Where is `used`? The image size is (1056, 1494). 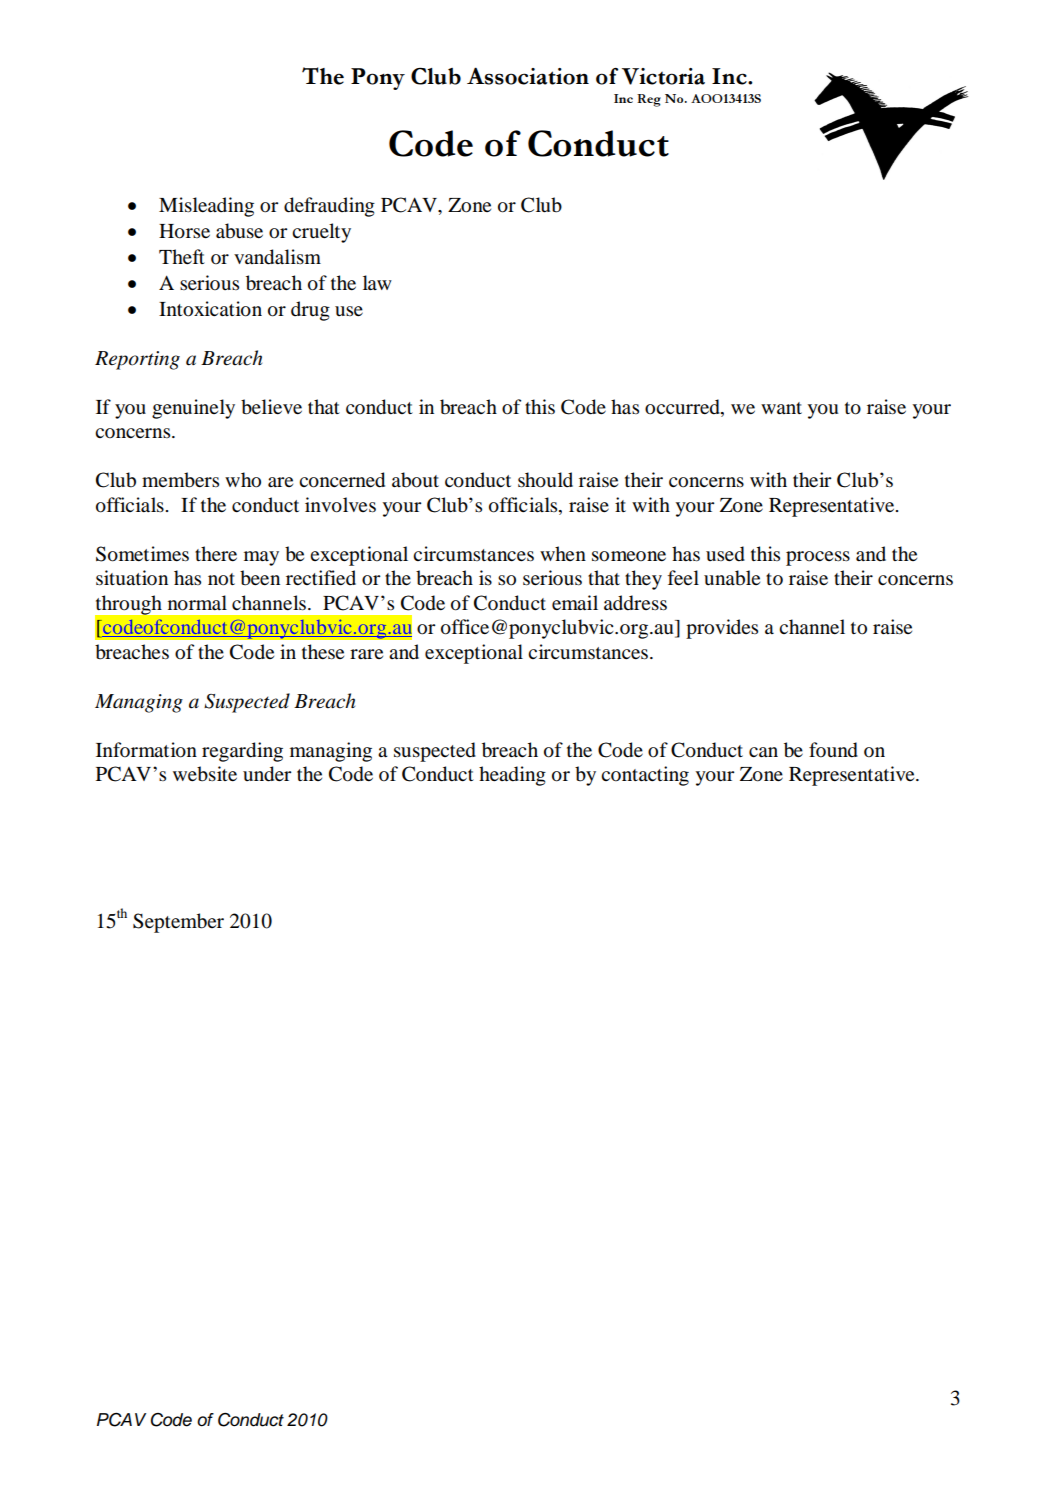
used is located at coordinates (725, 554).
